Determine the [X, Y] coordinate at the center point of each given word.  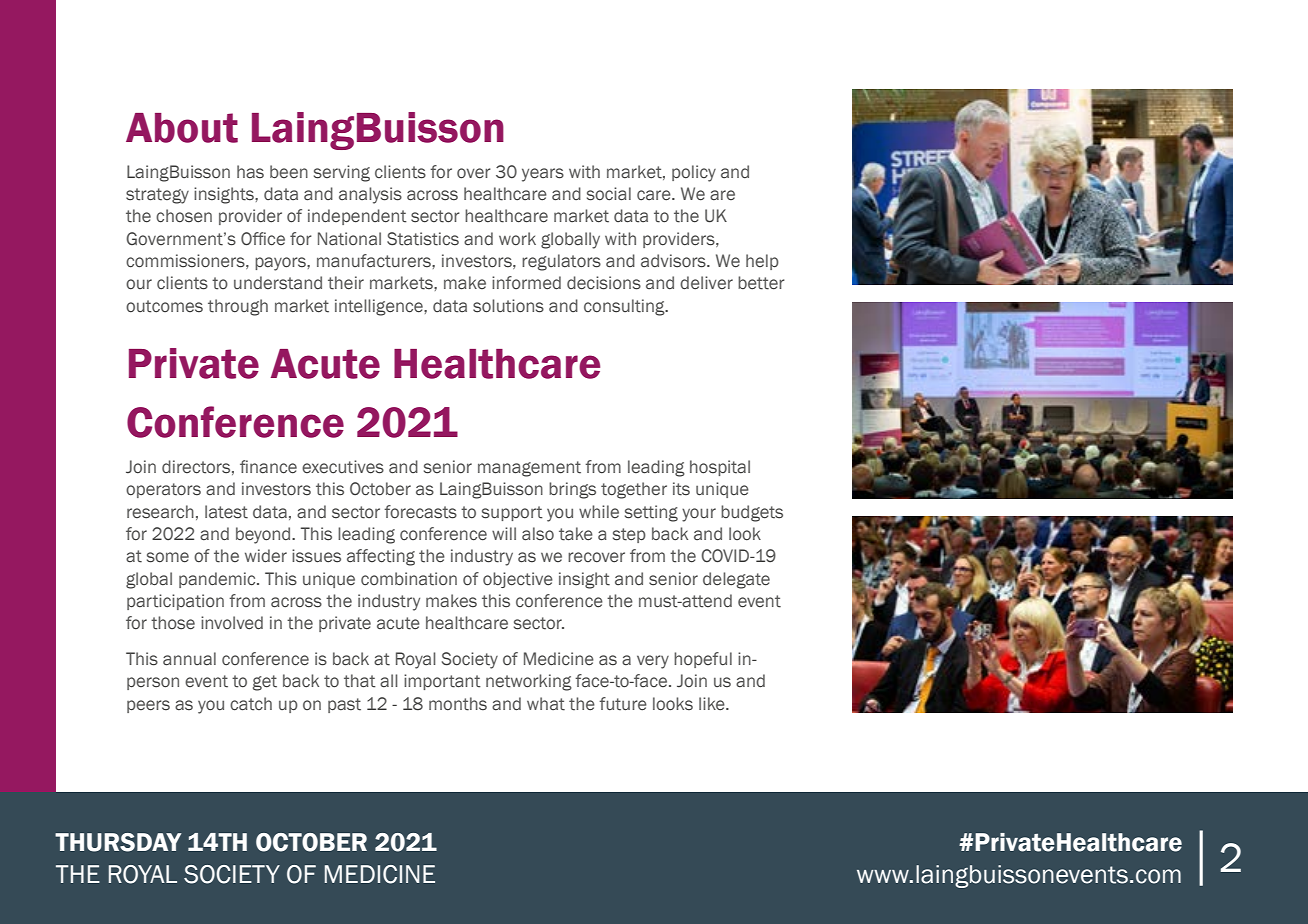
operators [163, 490]
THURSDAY [118, 842]
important [442, 682]
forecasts [420, 512]
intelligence [380, 307]
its [681, 489]
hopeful [703, 660]
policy [694, 173]
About [182, 128]
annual [189, 659]
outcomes [164, 306]
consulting [625, 307]
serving [342, 173]
